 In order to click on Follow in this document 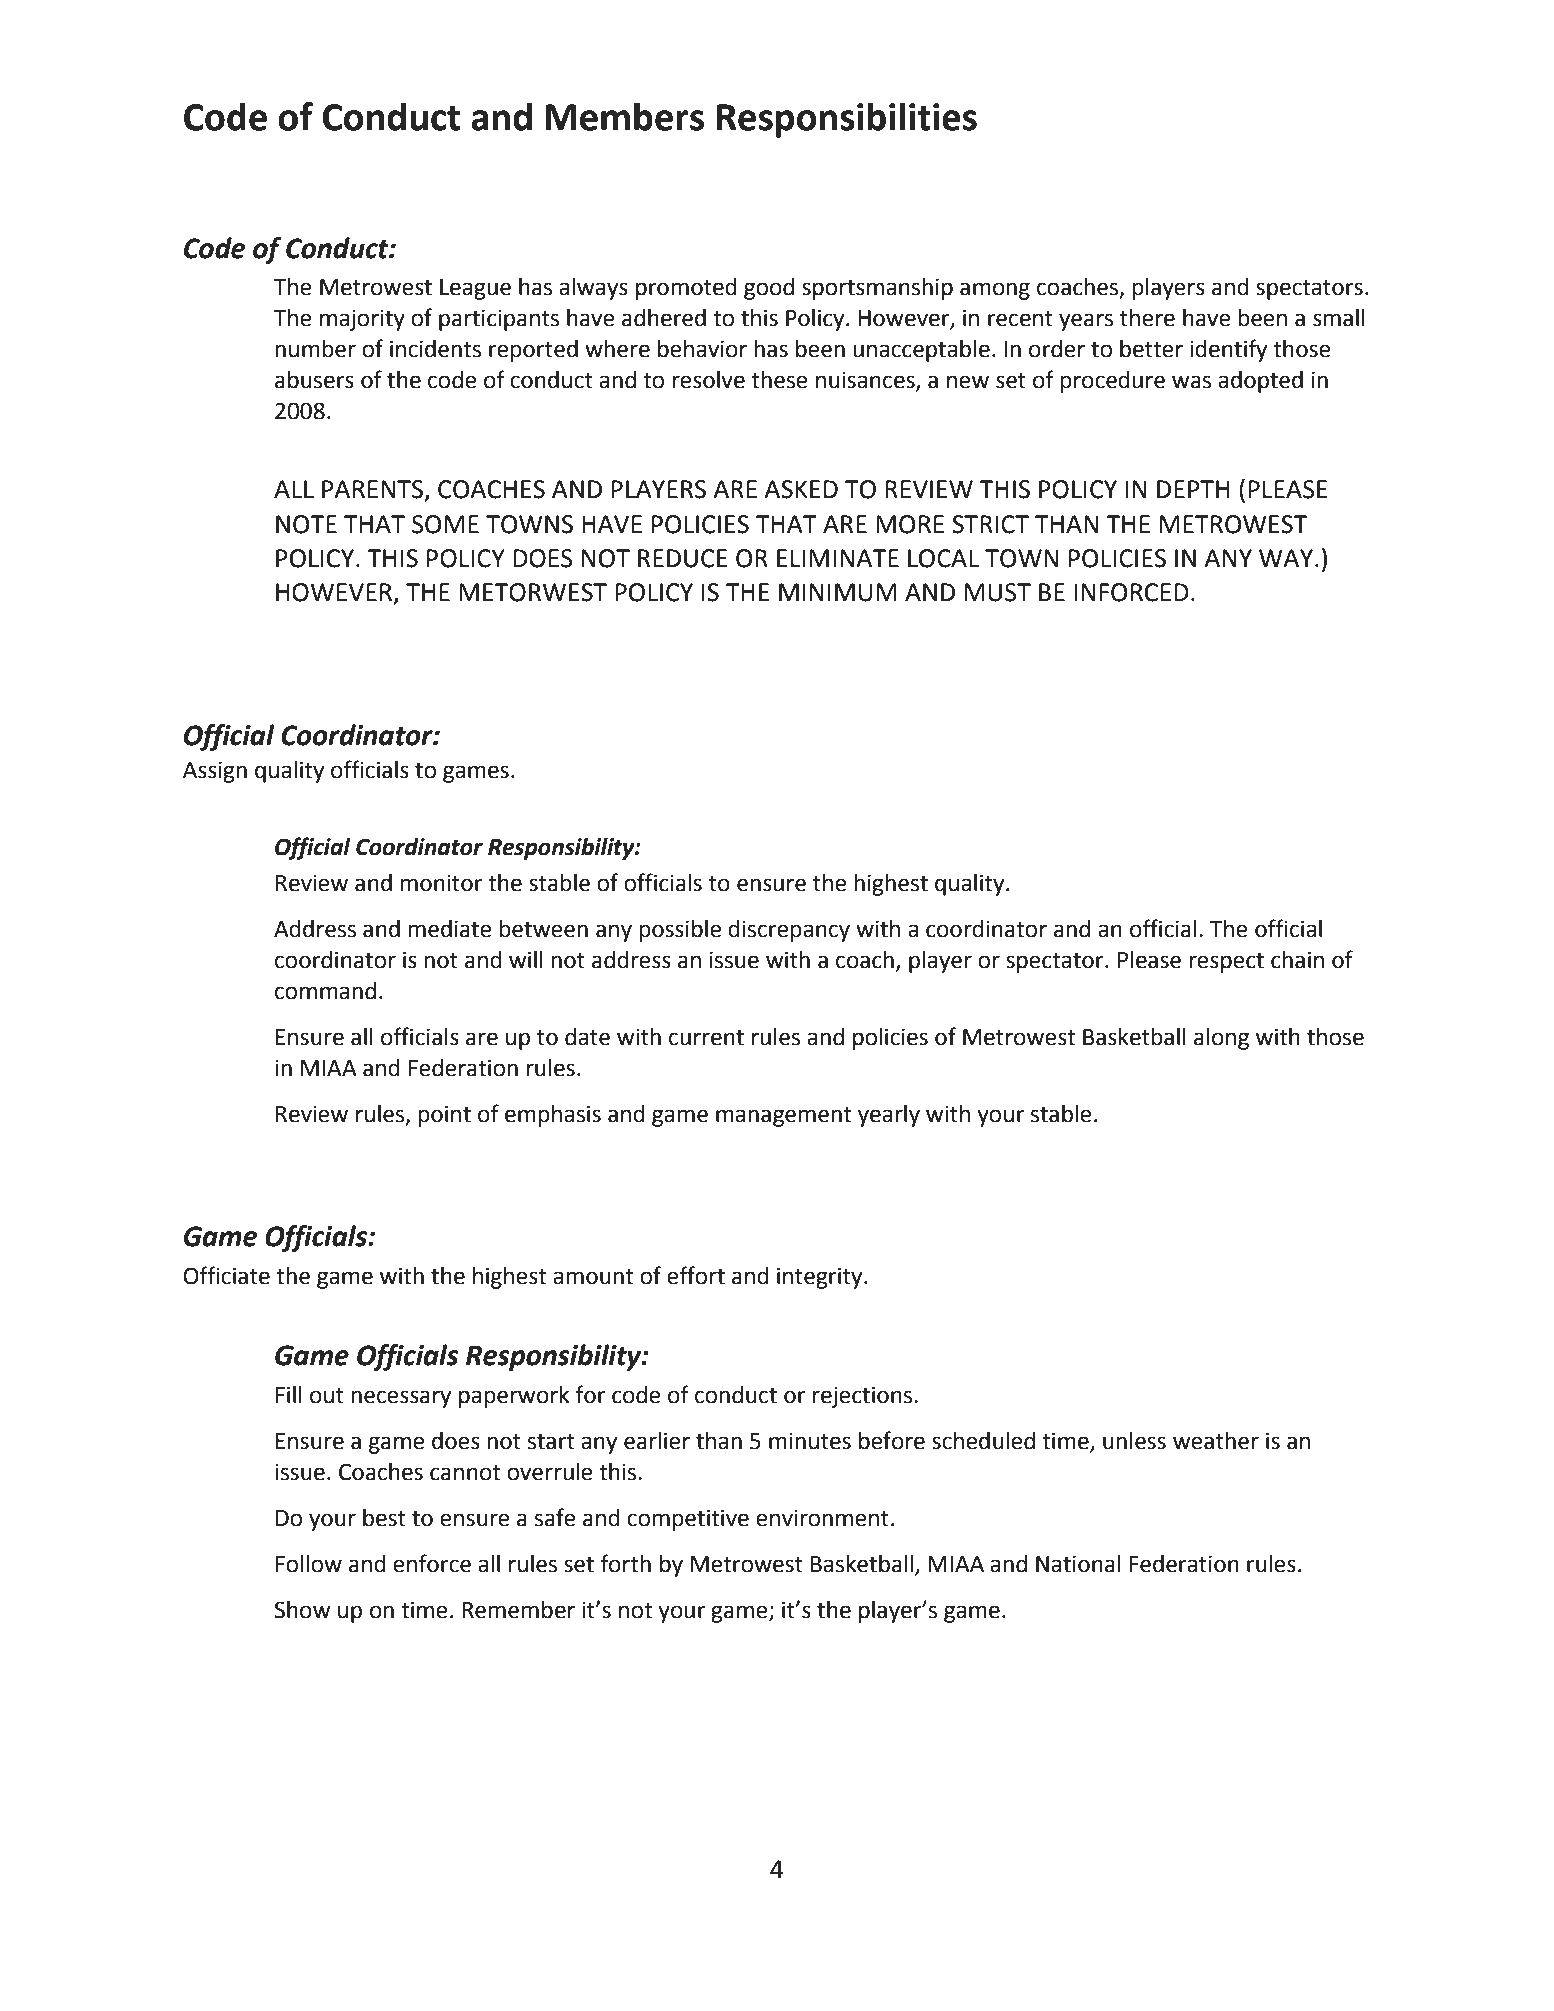, I will do `click(309, 1564)`.
